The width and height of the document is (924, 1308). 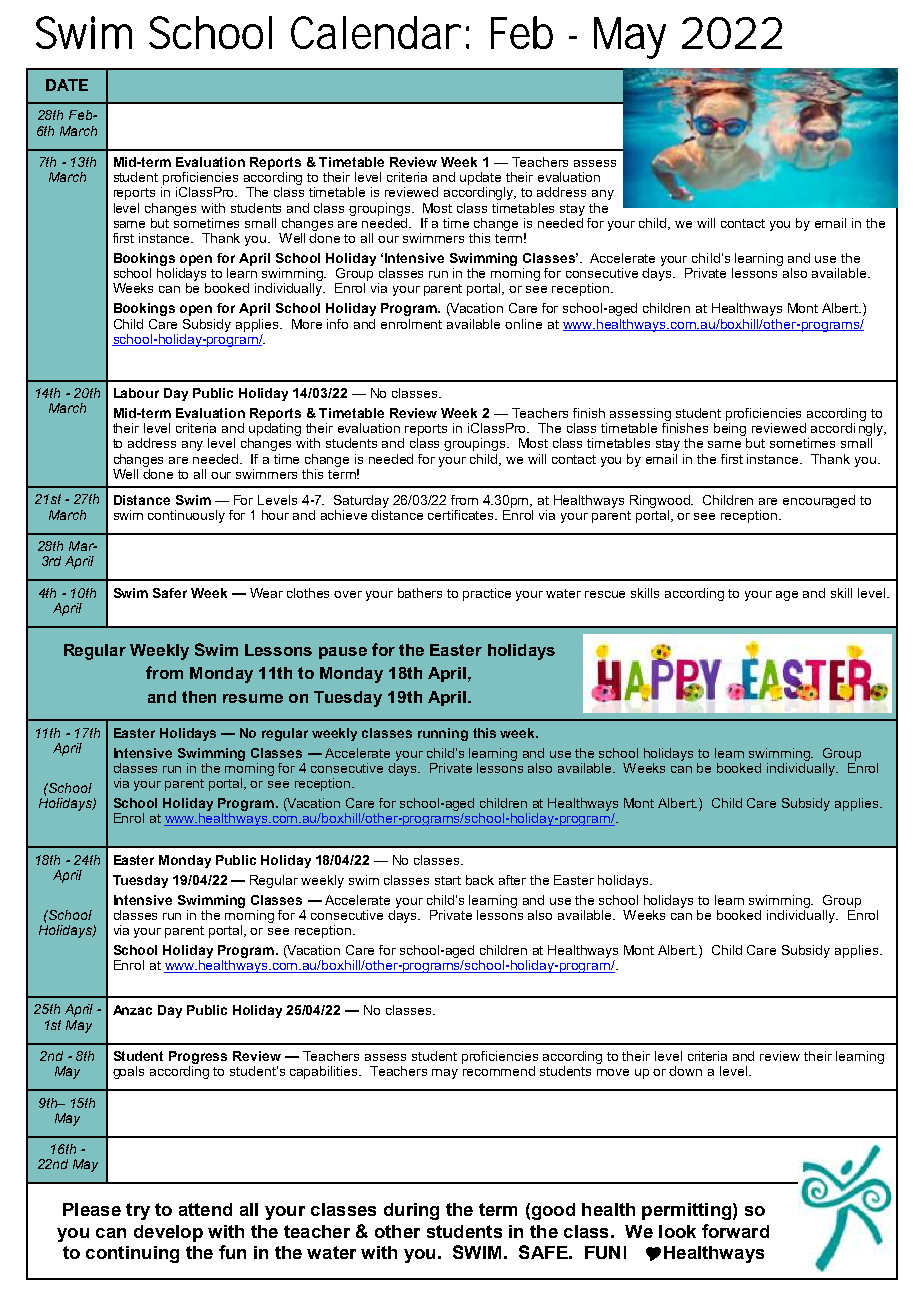 What do you see at coordinates (499, 1071) in the document?
I see `recommend` at bounding box center [499, 1071].
